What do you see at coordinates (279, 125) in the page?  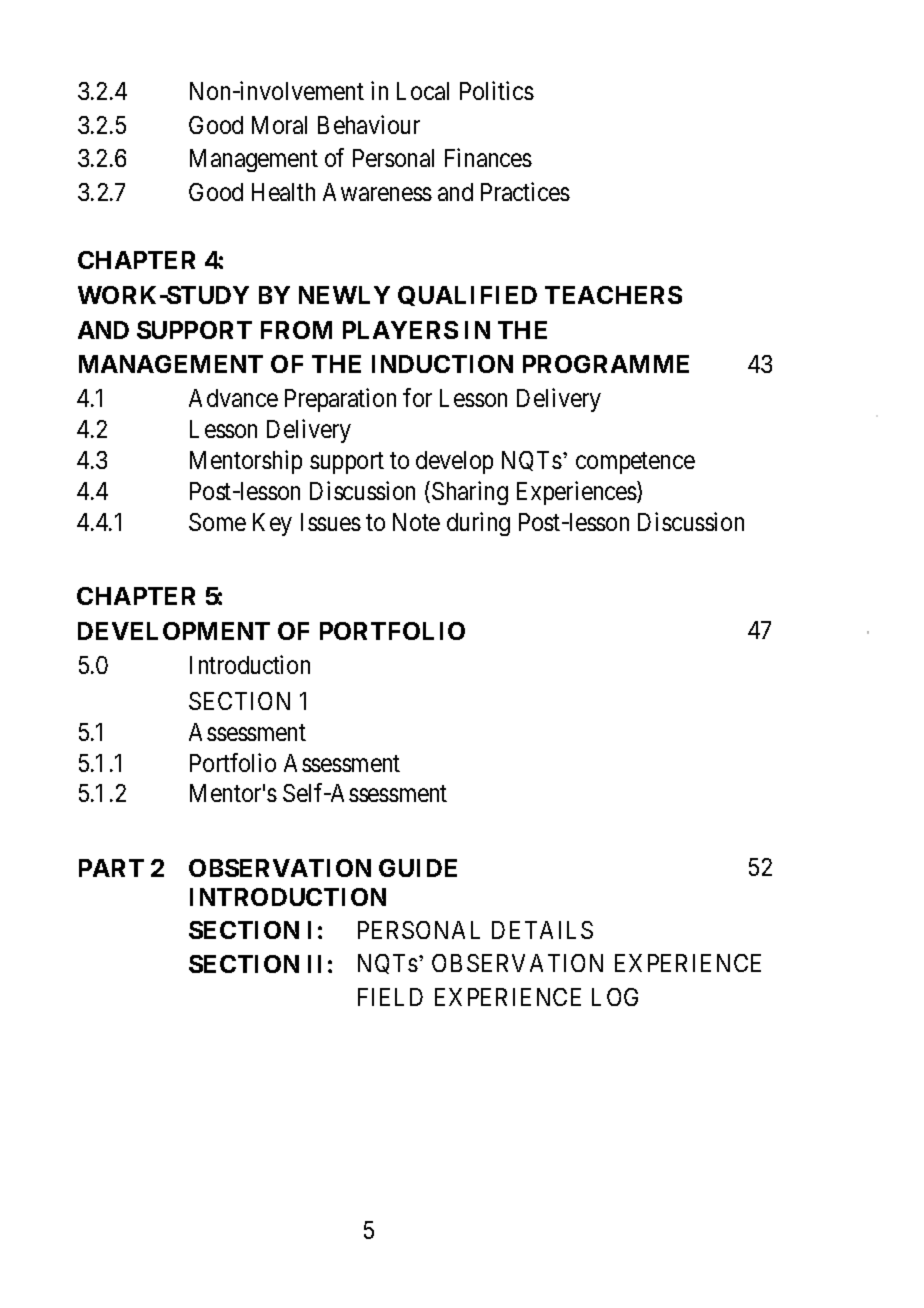 I see `Moral` at bounding box center [279, 125].
